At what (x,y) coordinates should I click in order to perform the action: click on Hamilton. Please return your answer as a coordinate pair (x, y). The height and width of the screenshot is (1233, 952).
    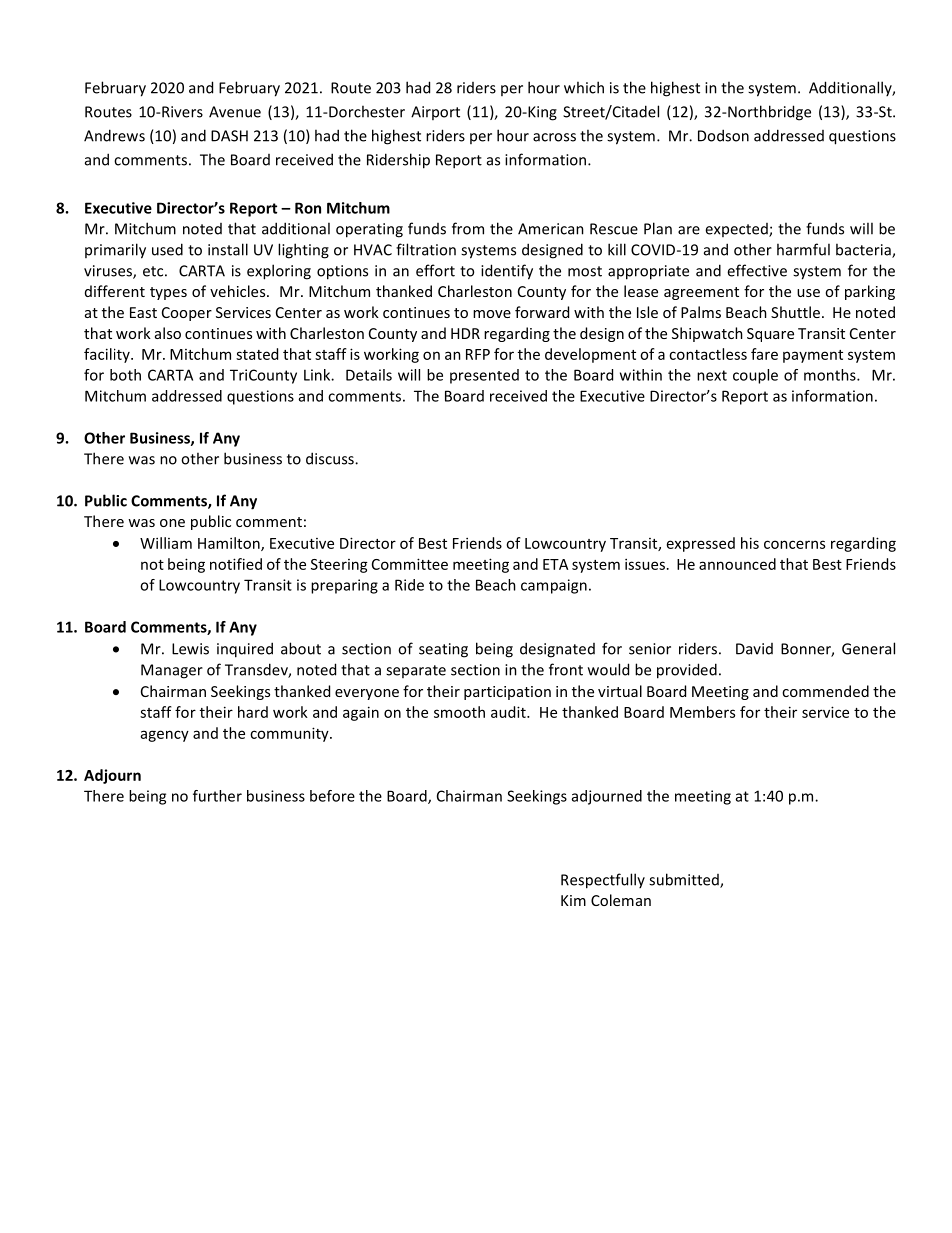
    Looking at the image, I should click on (230, 544).
